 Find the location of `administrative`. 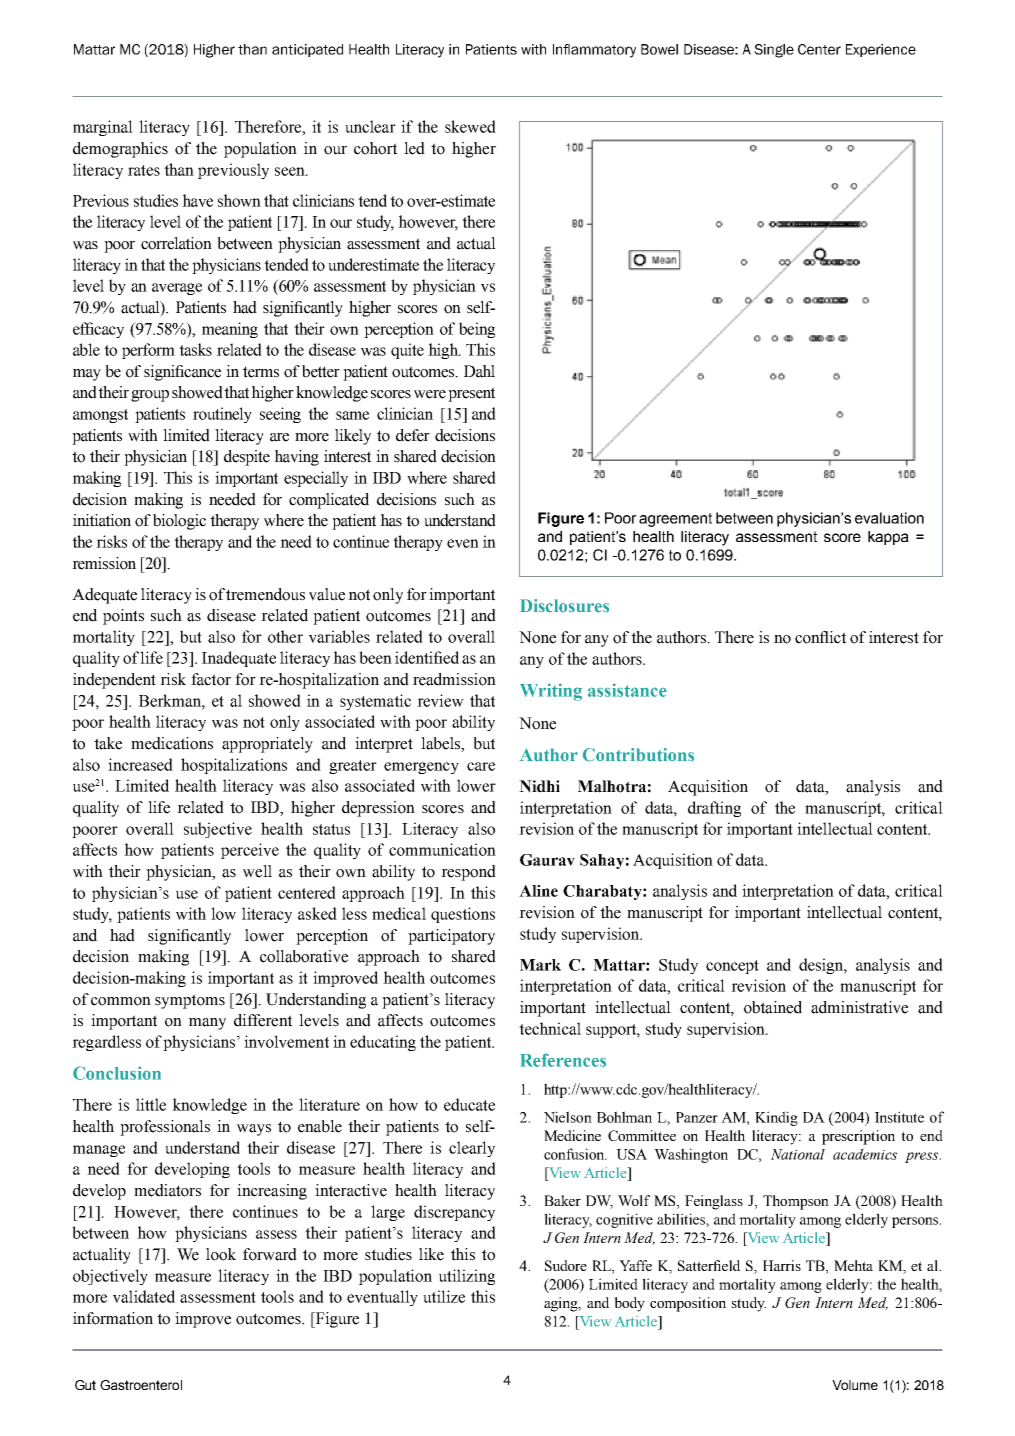

administrative is located at coordinates (859, 1007).
